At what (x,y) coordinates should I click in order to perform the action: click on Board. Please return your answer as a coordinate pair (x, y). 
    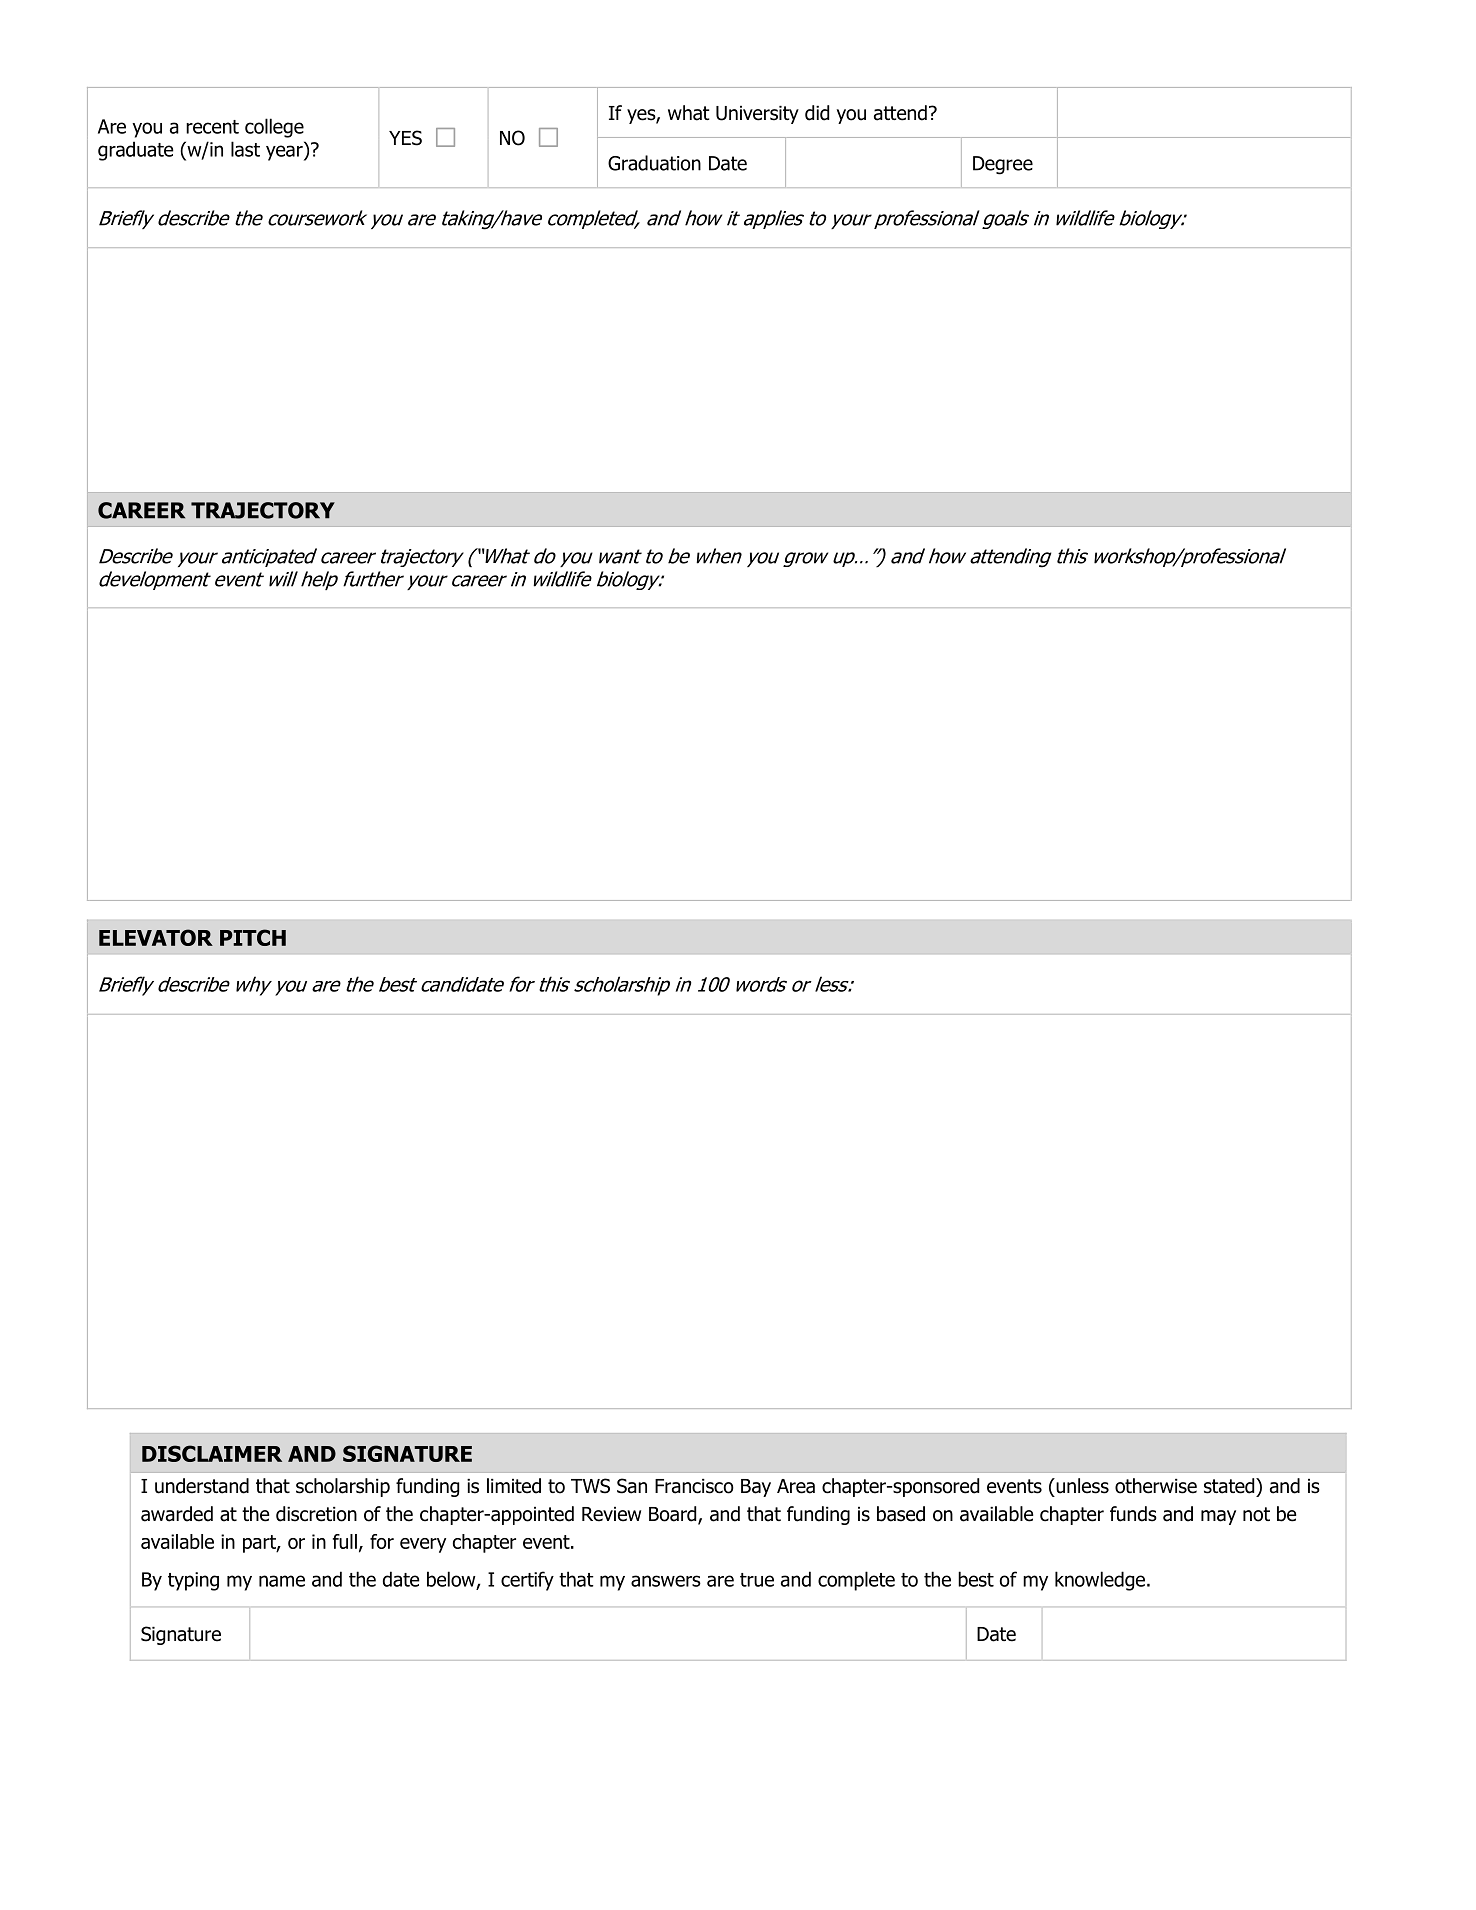
    Looking at the image, I should click on (674, 1515).
